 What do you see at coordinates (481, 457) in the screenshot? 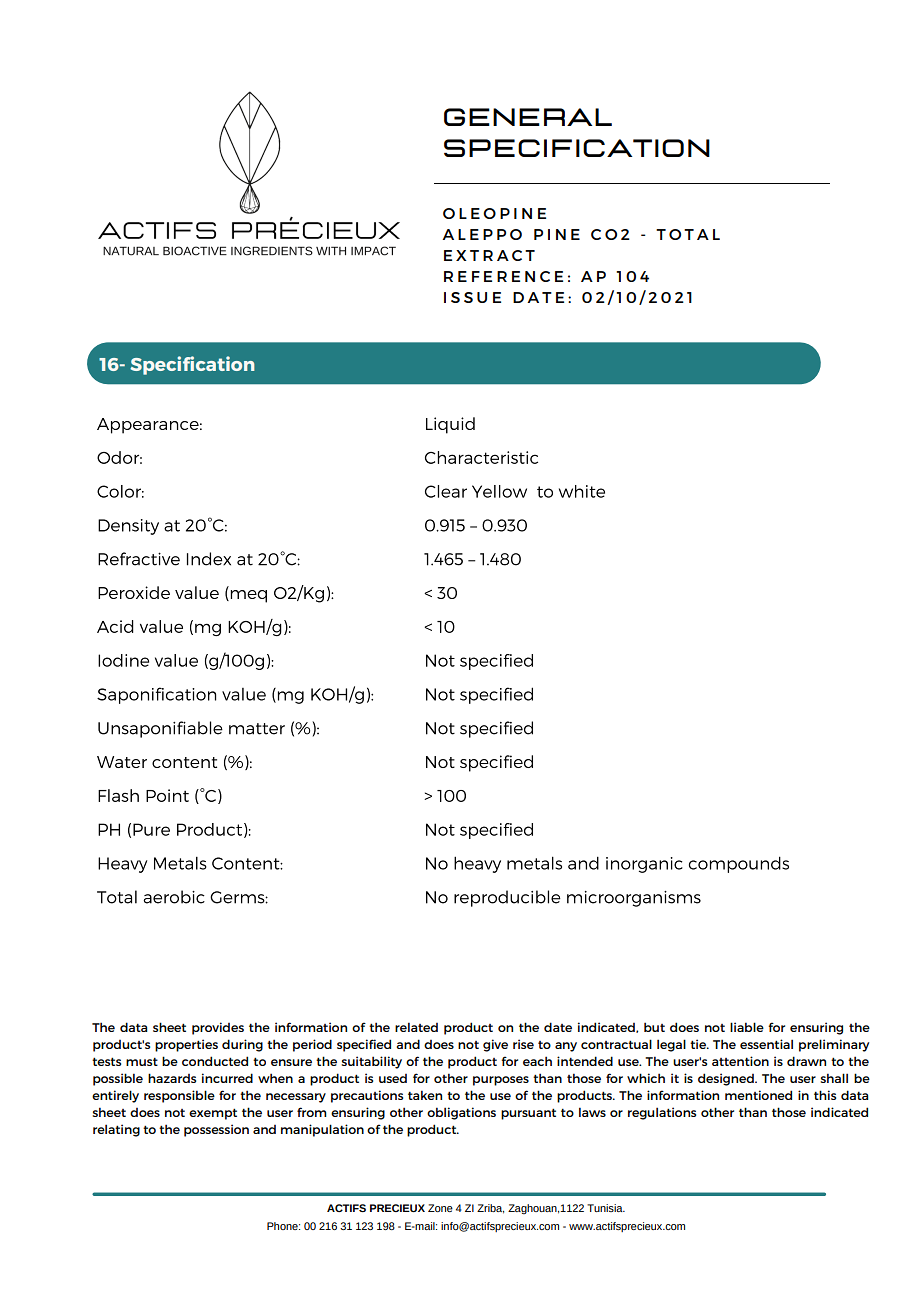
I see `Characteristic` at bounding box center [481, 457].
